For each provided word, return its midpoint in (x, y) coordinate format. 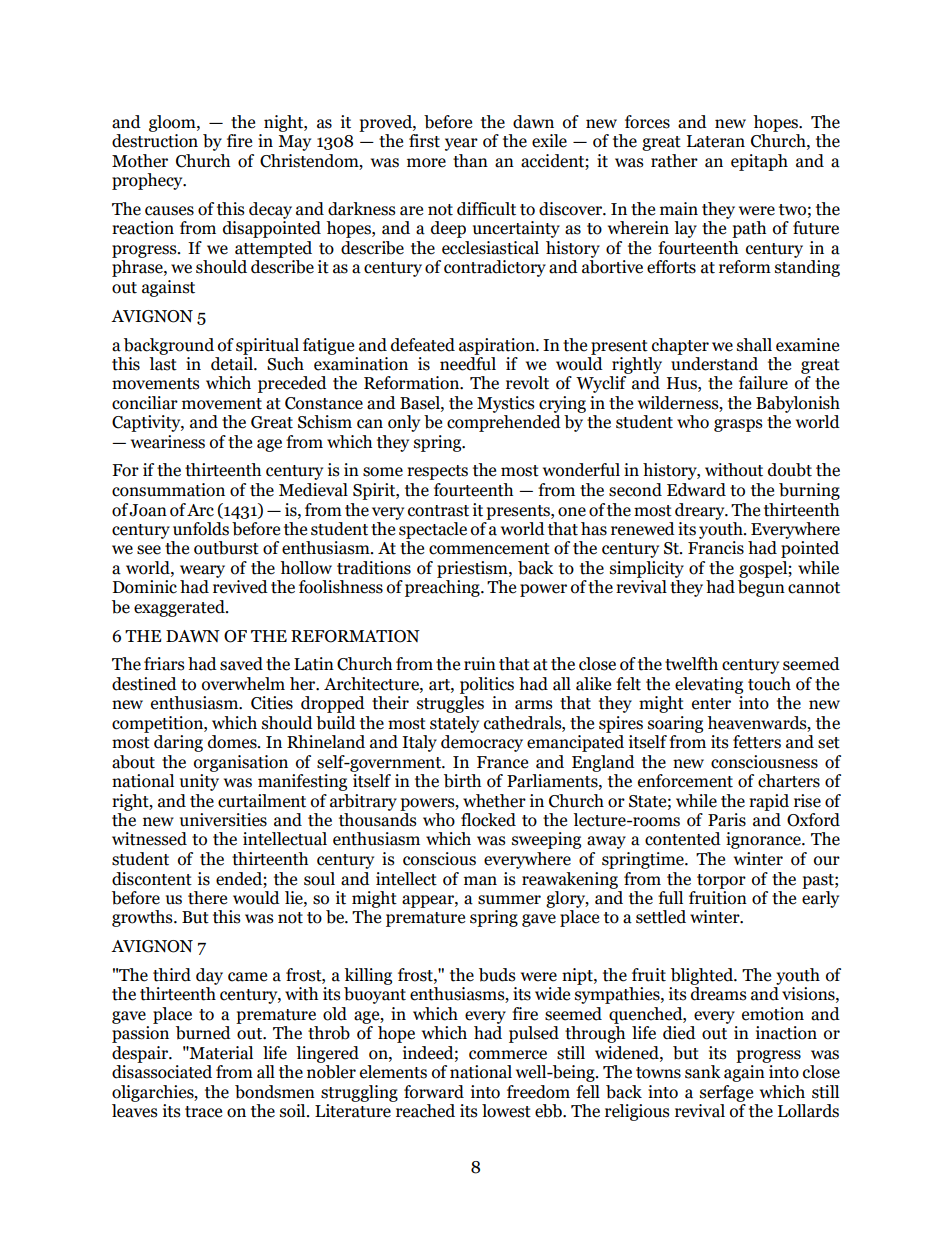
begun (761, 588)
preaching (443, 588)
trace (203, 1112)
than (470, 161)
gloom (173, 123)
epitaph (759, 162)
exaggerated (180, 608)
